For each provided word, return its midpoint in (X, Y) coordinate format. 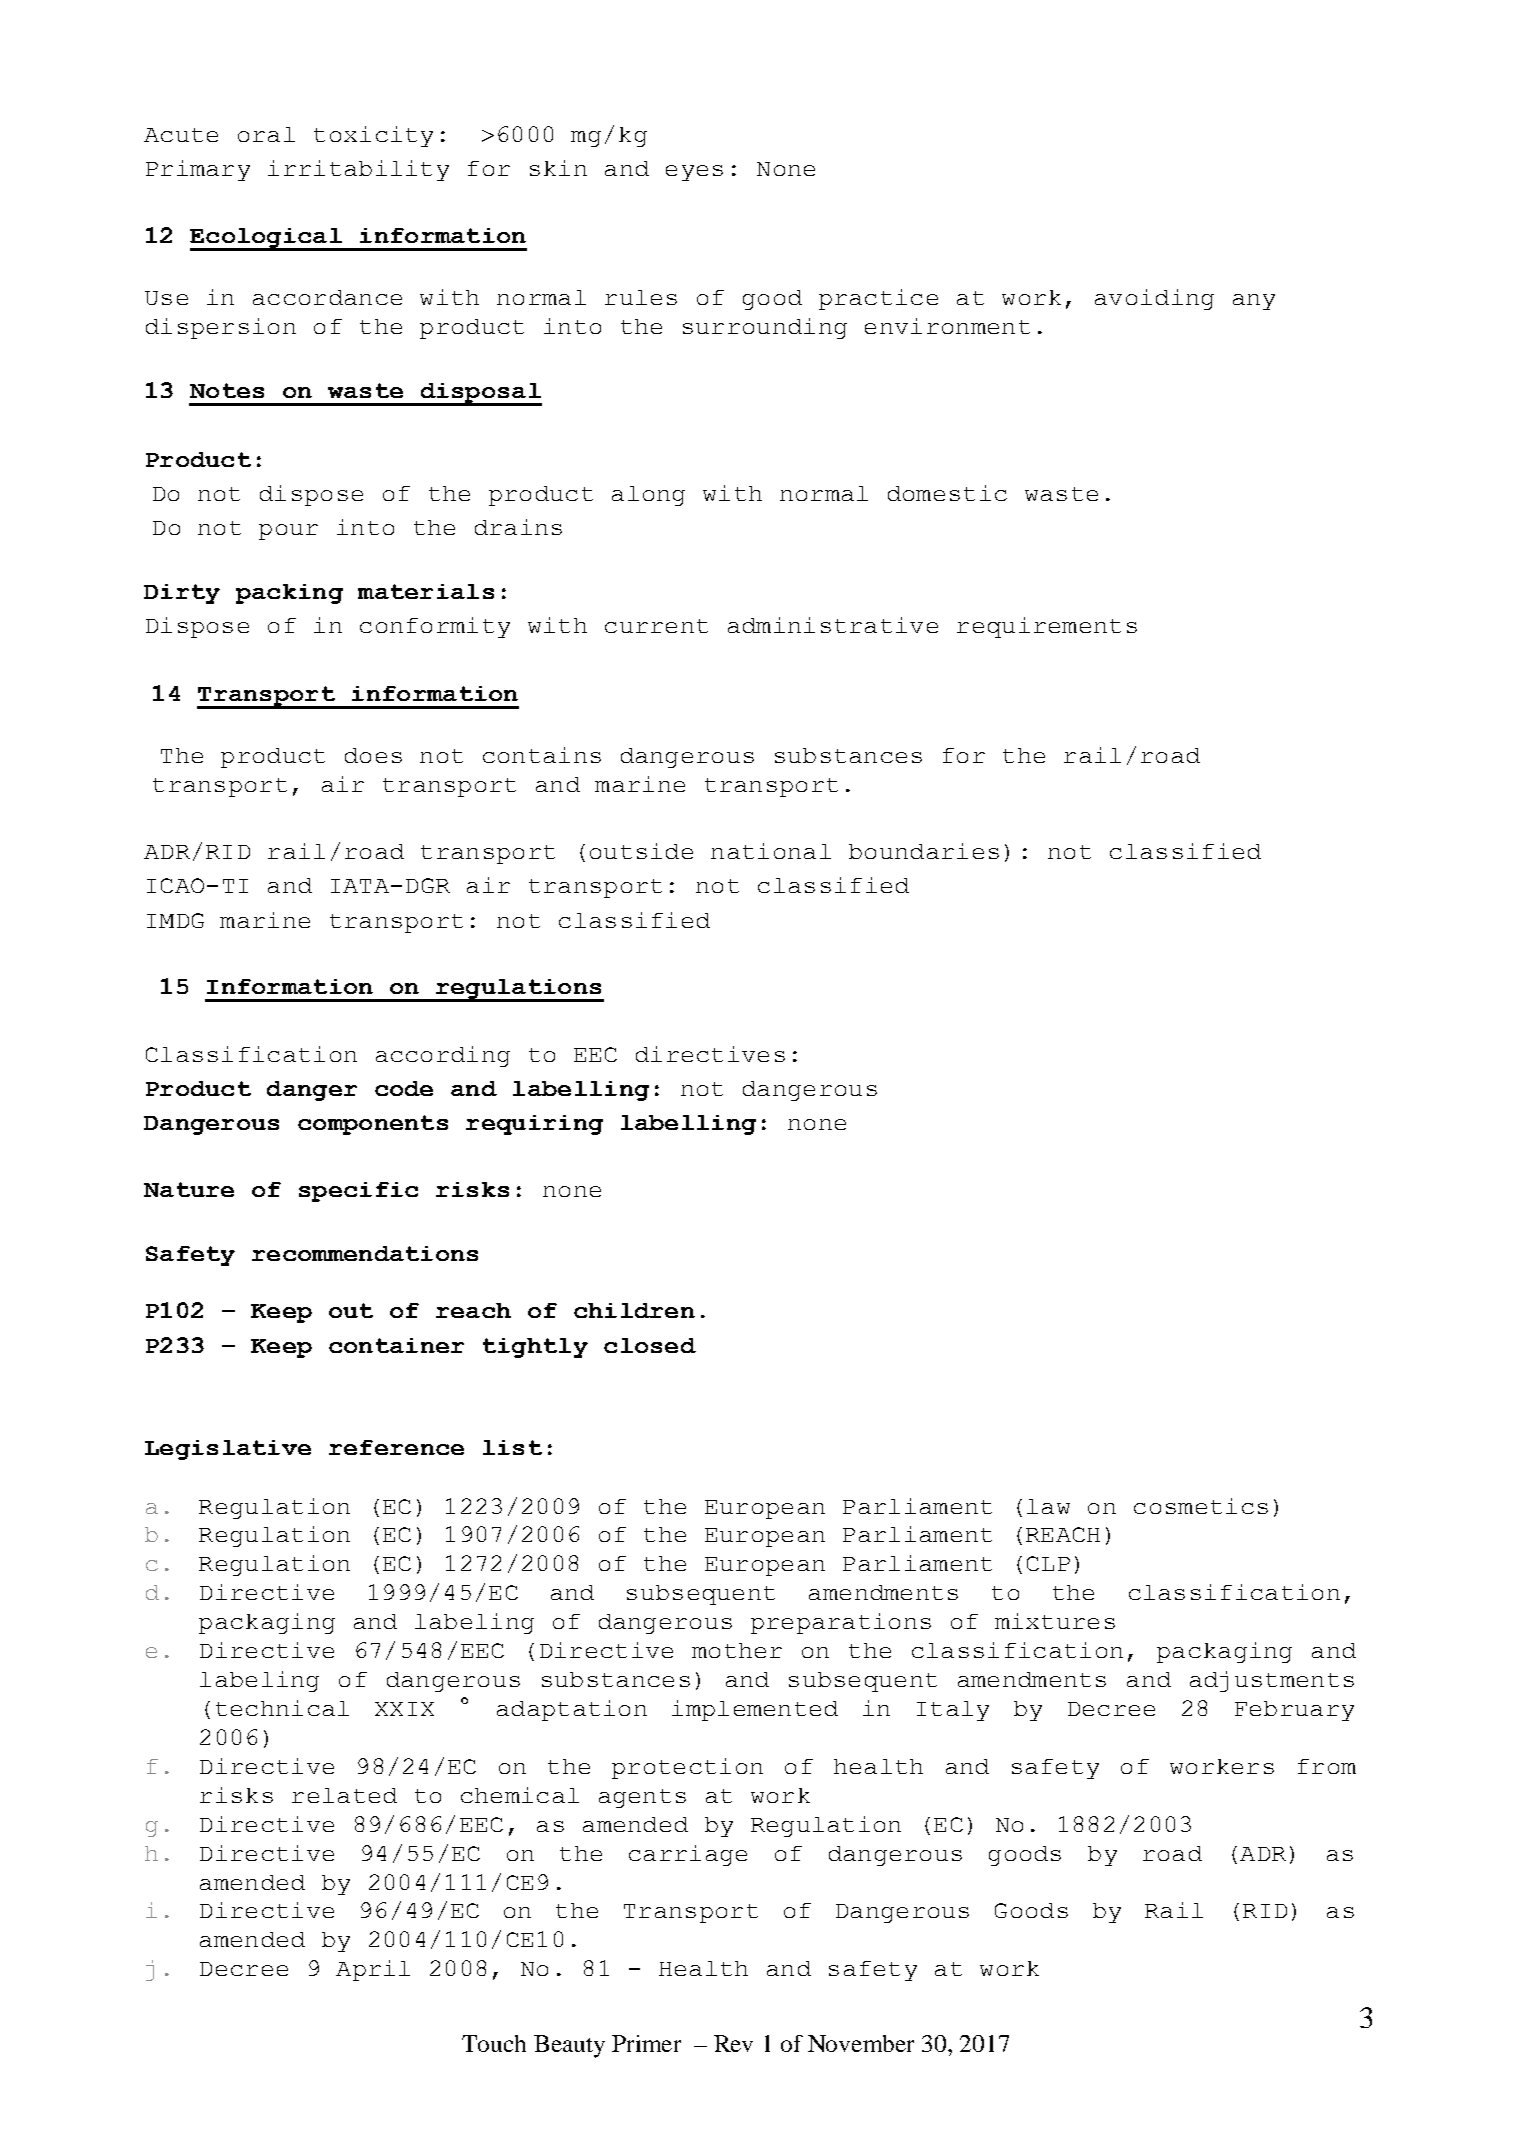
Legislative (228, 1450)
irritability (358, 170)
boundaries (924, 851)
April (373, 1970)
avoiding (1154, 299)
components (373, 1125)
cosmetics (1201, 1506)
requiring (534, 1125)
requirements (1047, 627)
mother (737, 1650)
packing (289, 594)
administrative (833, 625)
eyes (694, 173)
